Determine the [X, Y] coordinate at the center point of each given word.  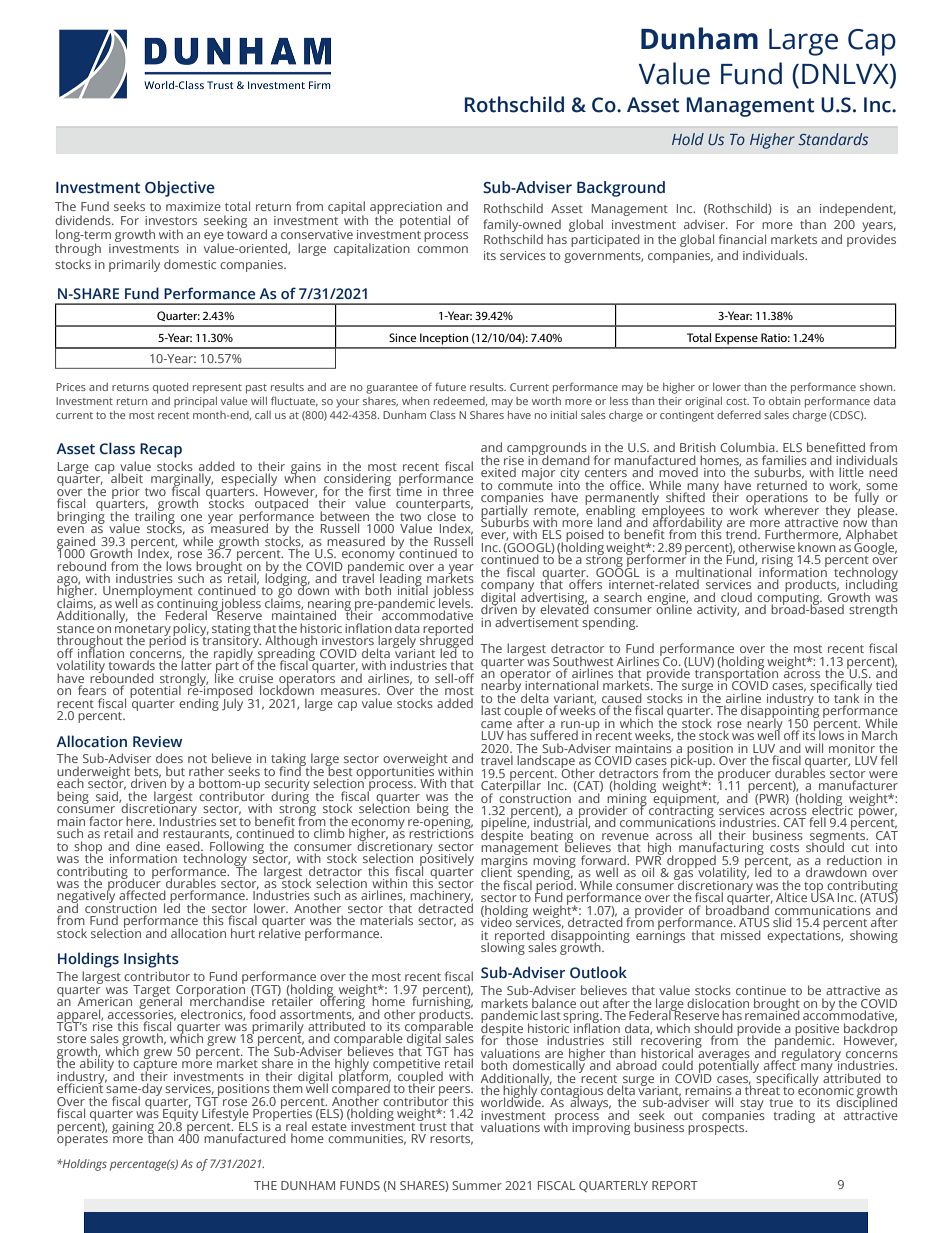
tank [846, 698]
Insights [151, 960]
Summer [477, 1185]
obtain [784, 401]
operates [82, 1139]
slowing [503, 947]
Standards [833, 139]
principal [195, 402]
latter [196, 664]
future [450, 386]
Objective [180, 189]
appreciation [406, 209]
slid [782, 922]
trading [794, 1116]
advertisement [537, 621]
